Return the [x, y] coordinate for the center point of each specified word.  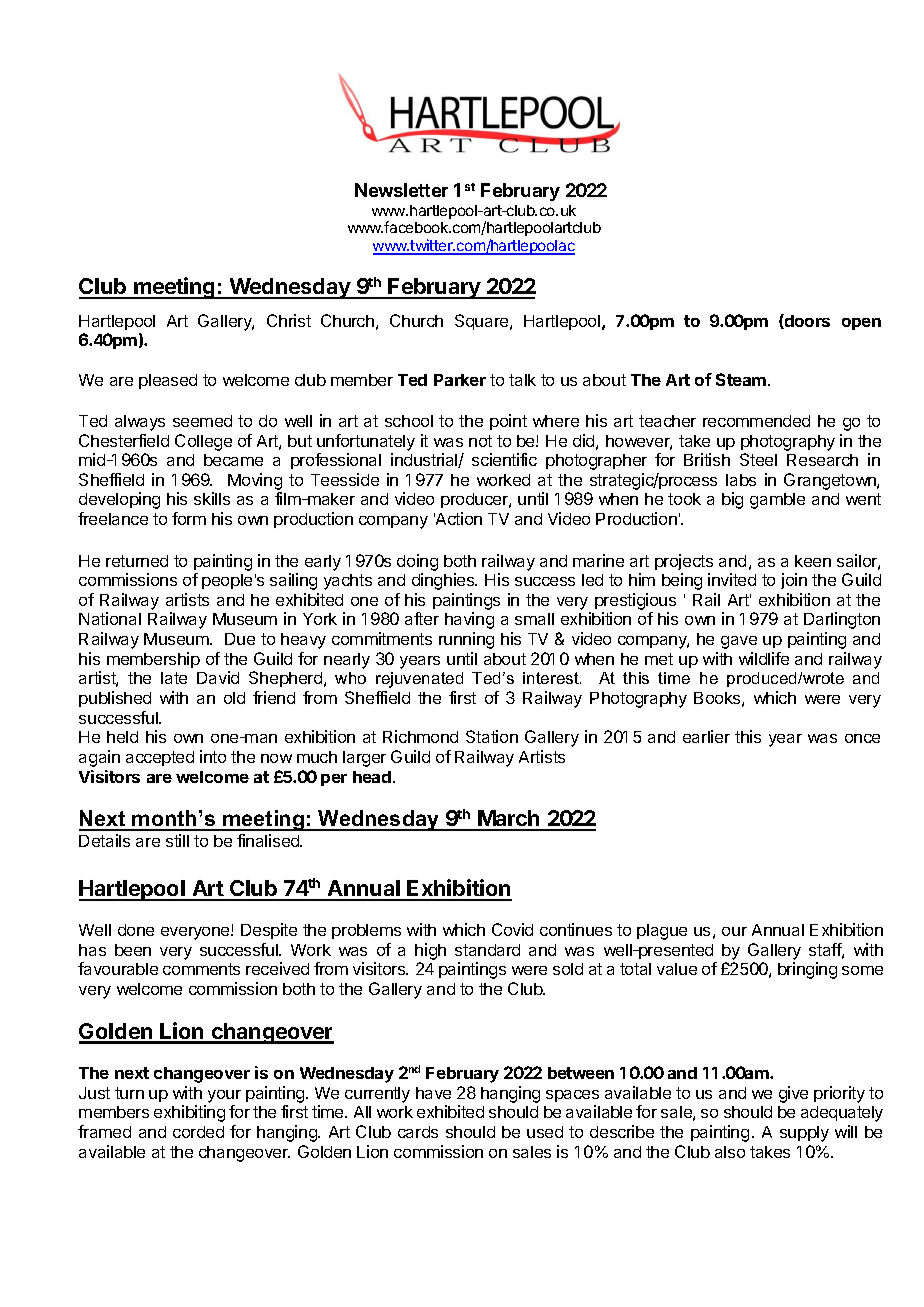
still [177, 840]
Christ [289, 320]
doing [417, 562]
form [189, 518]
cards [418, 1132]
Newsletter [401, 190]
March [509, 820]
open [861, 324]
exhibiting [189, 1113]
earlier [706, 736]
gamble [777, 501]
